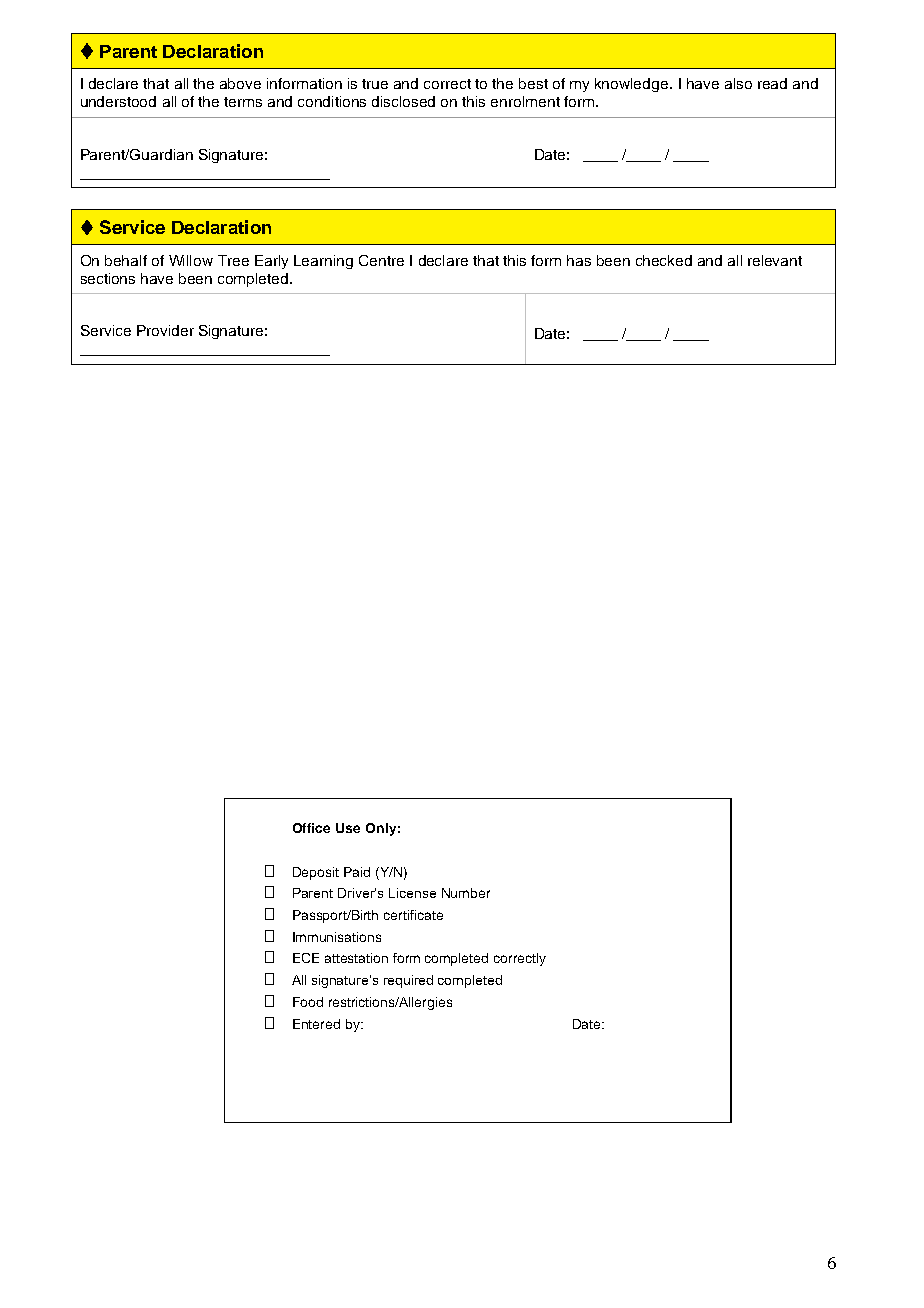 Image resolution: width=924 pixels, height=1308 pixels. What do you see at coordinates (311, 828) in the document?
I see `Office` at bounding box center [311, 828].
